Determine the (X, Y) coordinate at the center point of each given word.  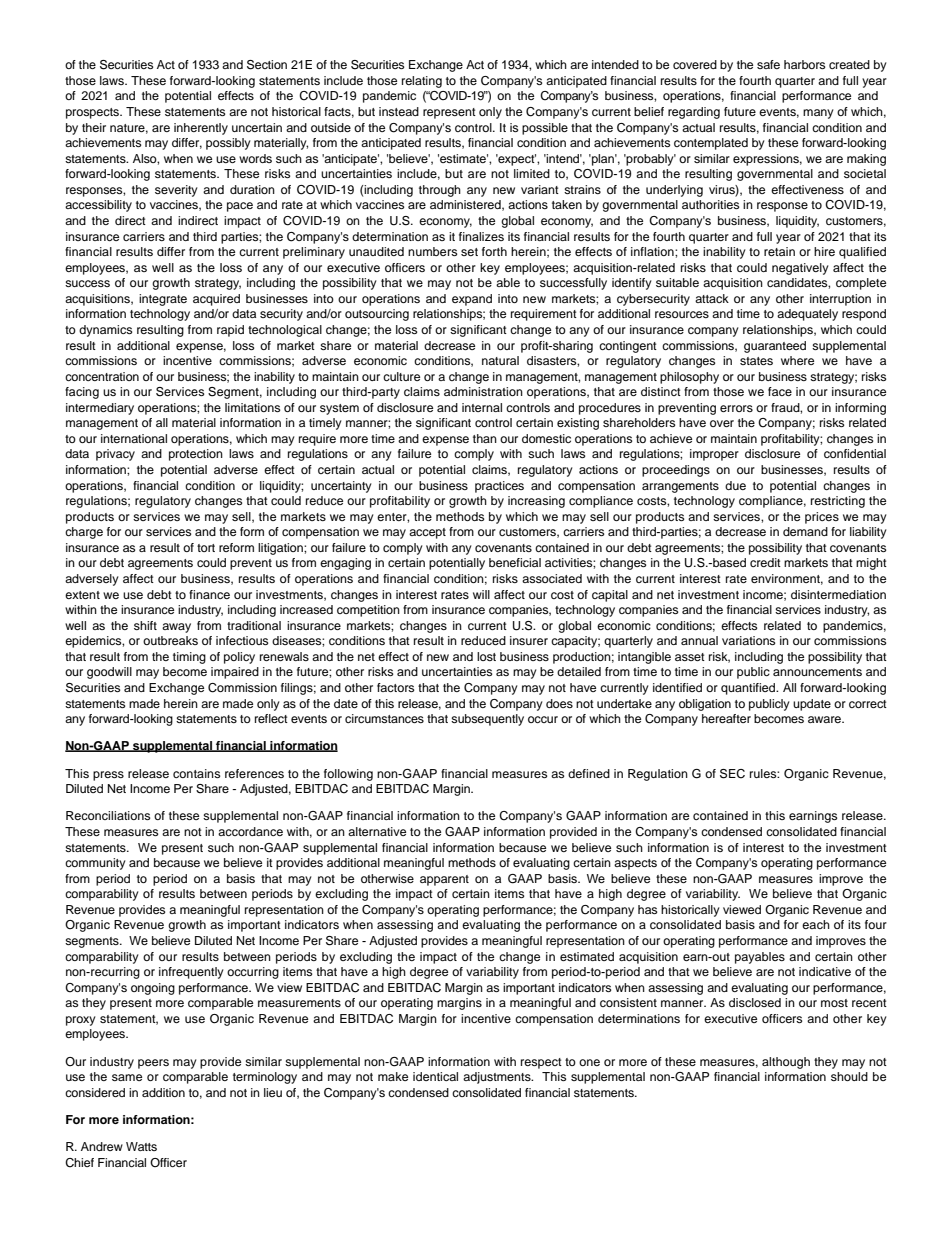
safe (768, 64)
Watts (141, 1146)
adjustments (498, 1078)
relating (422, 82)
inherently (201, 129)
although (786, 1063)
